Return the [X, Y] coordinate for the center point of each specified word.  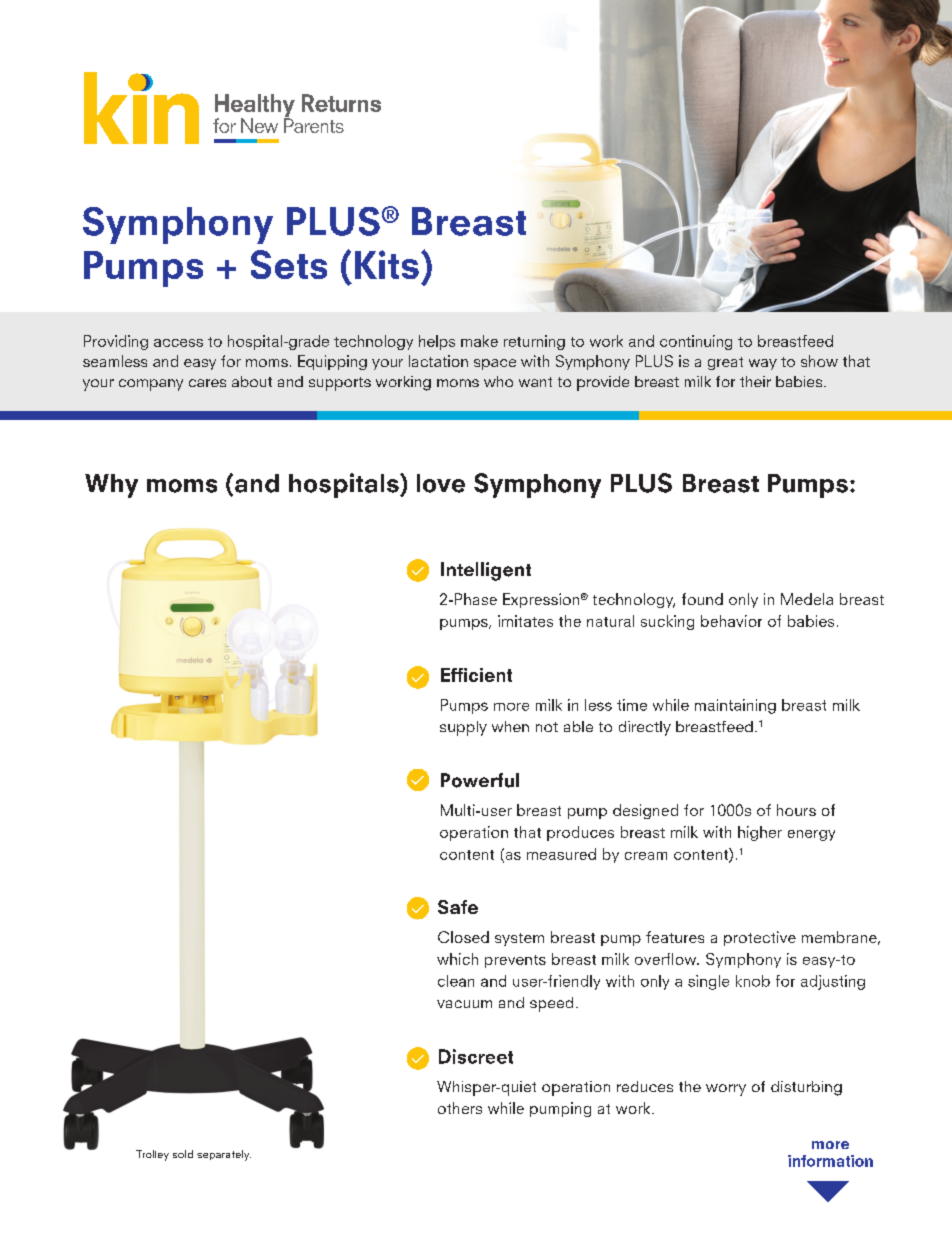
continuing [696, 342]
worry [726, 1090]
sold [183, 1154]
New [259, 125]
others [460, 1108]
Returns [341, 103]
